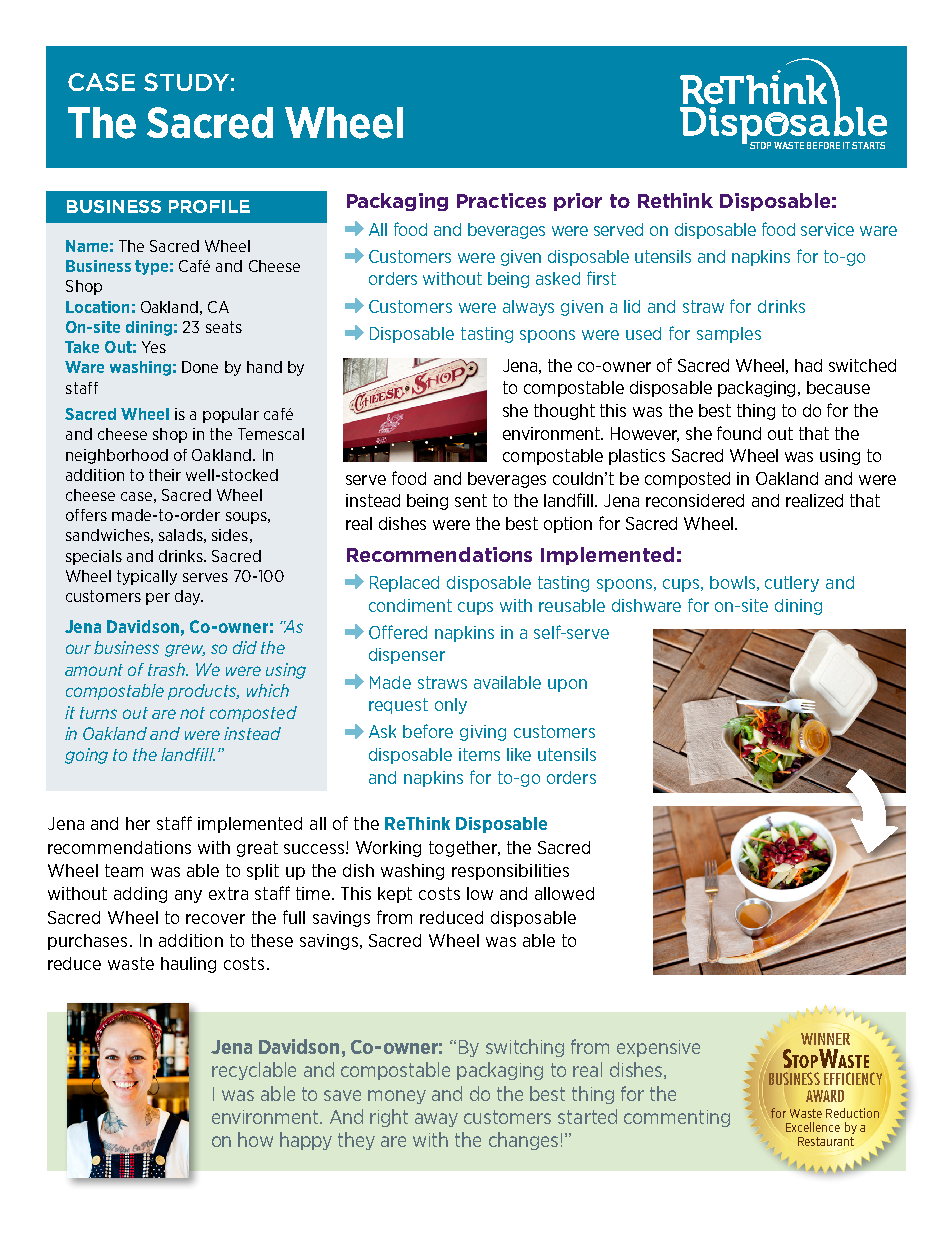 This screenshot has height=1233, width=952. I want to click on service, so click(827, 229).
